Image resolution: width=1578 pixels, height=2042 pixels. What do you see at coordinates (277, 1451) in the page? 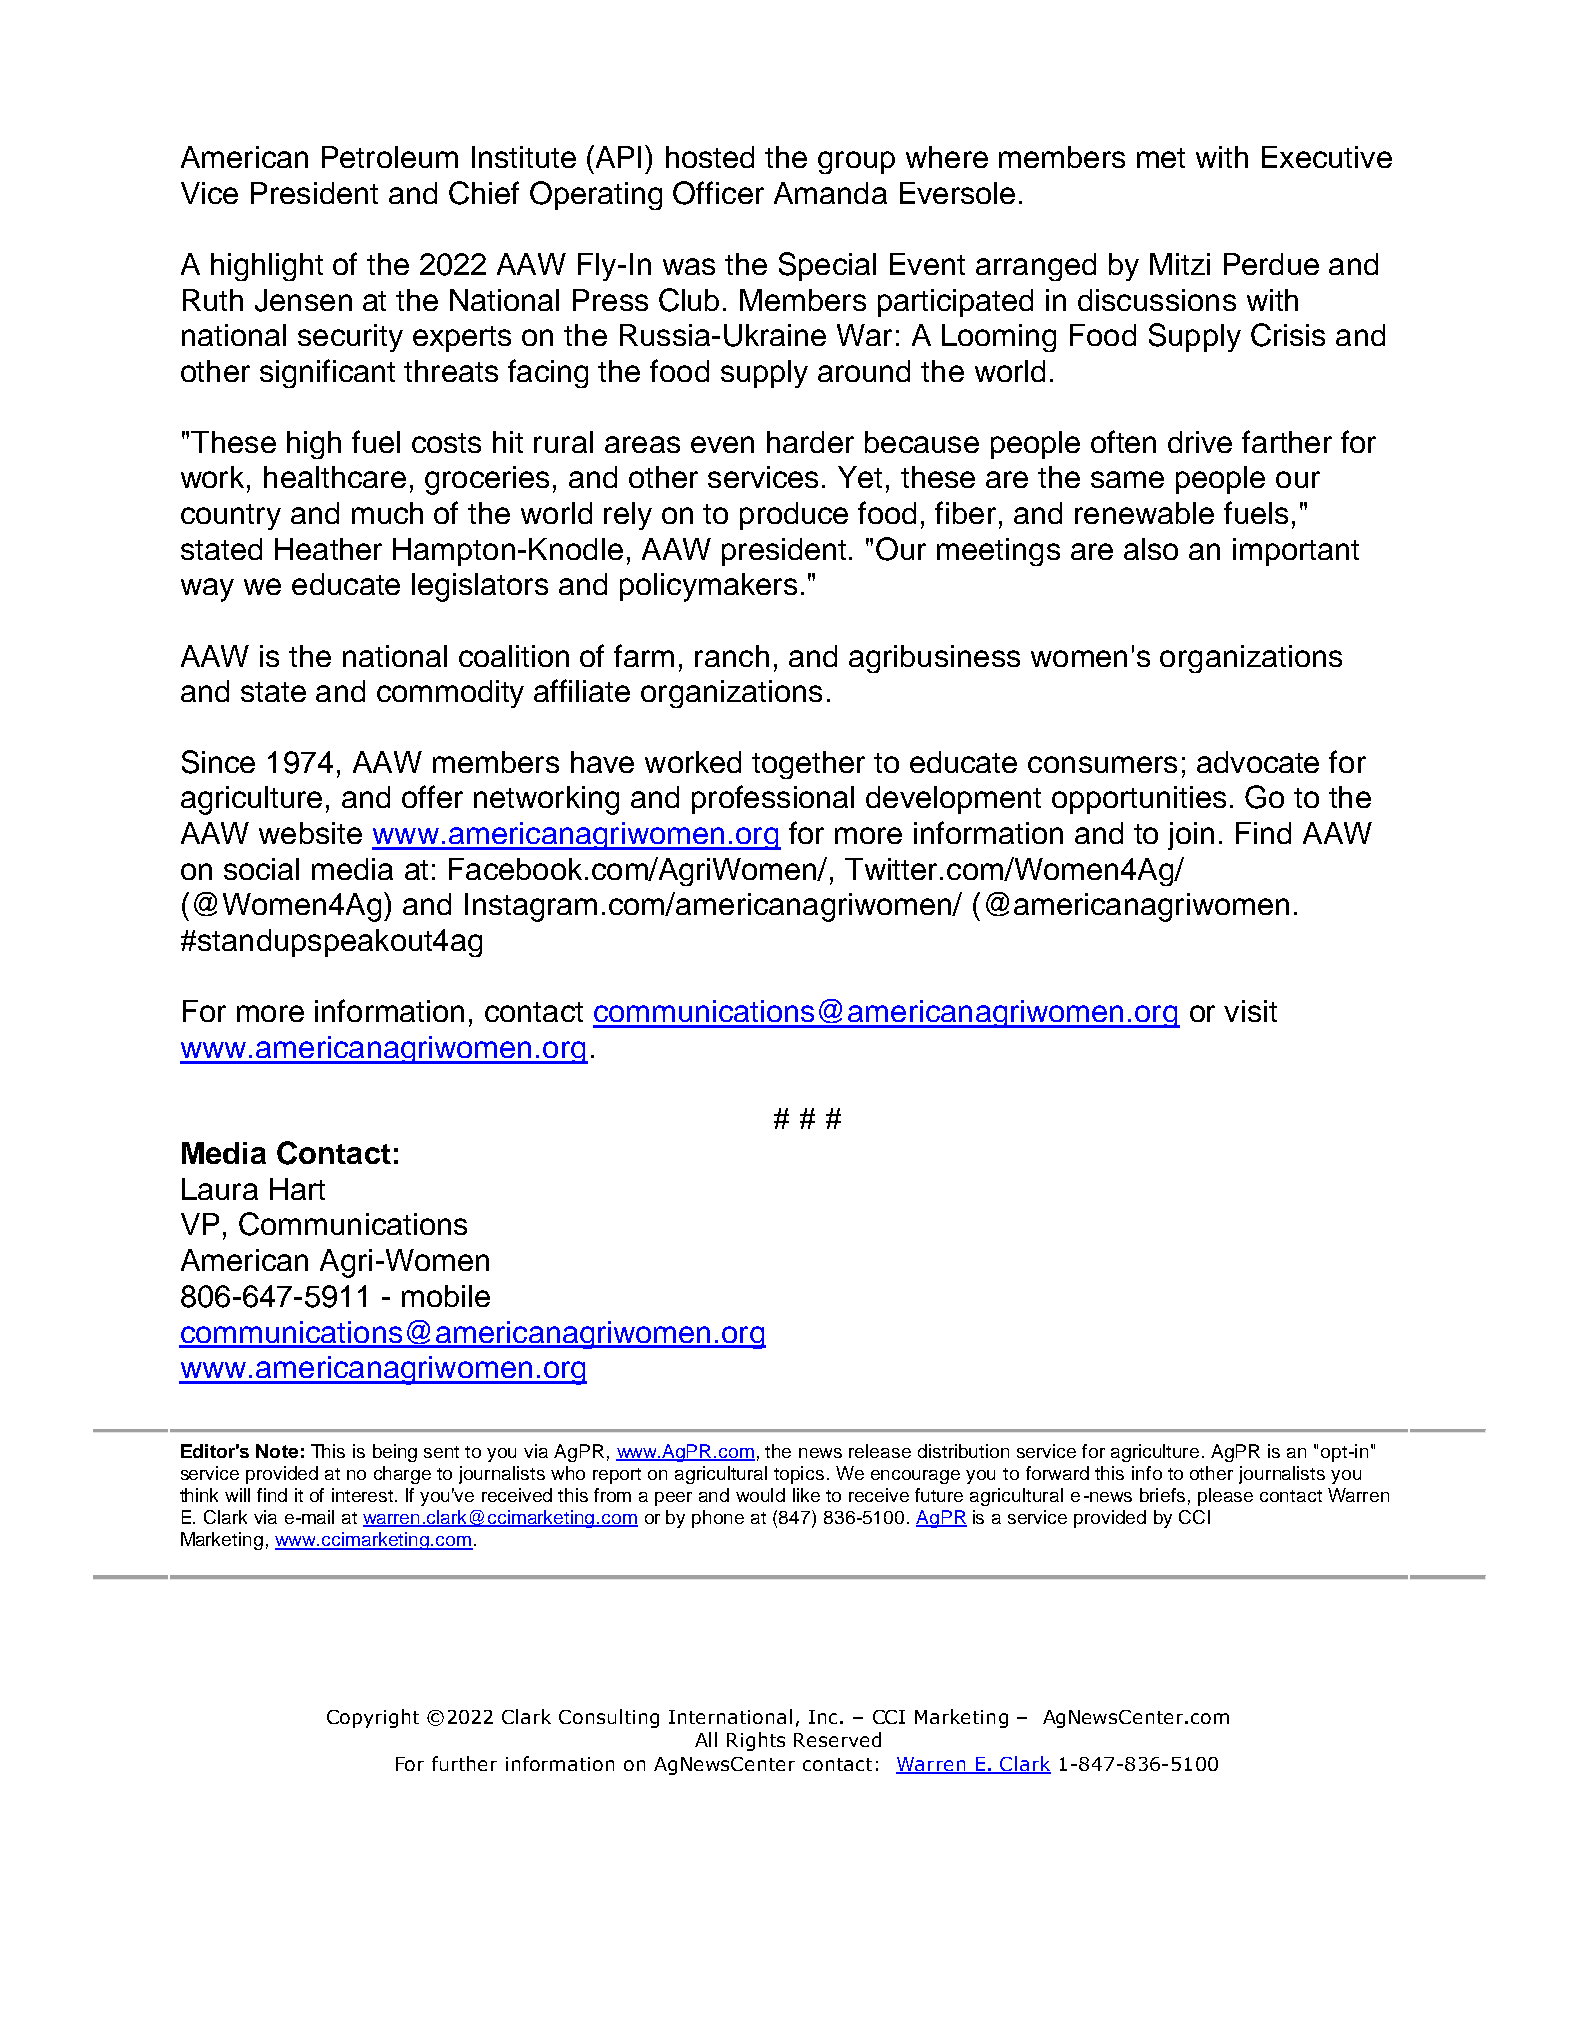
I see `Note` at bounding box center [277, 1451].
